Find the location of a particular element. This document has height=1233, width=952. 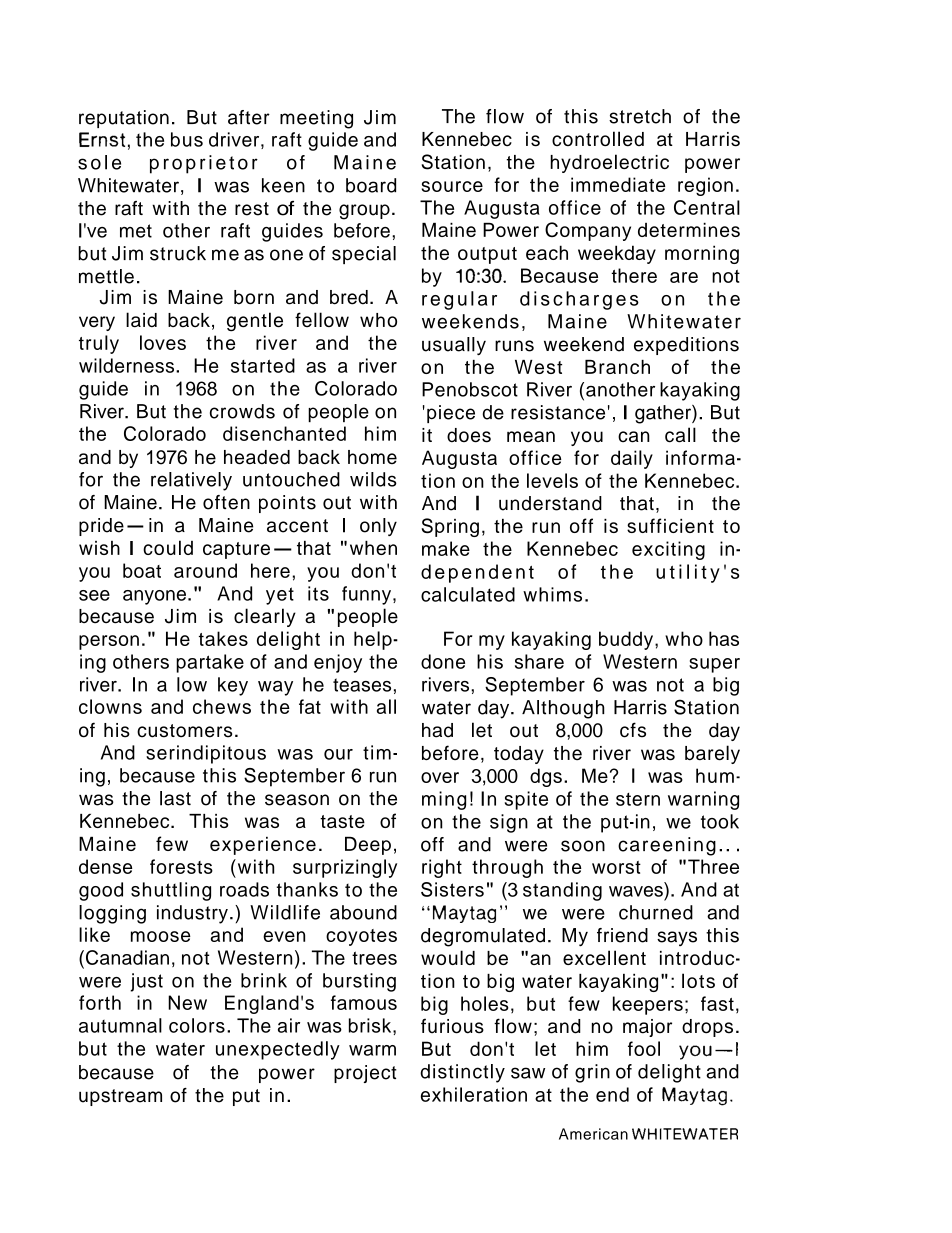

board is located at coordinates (371, 185).
